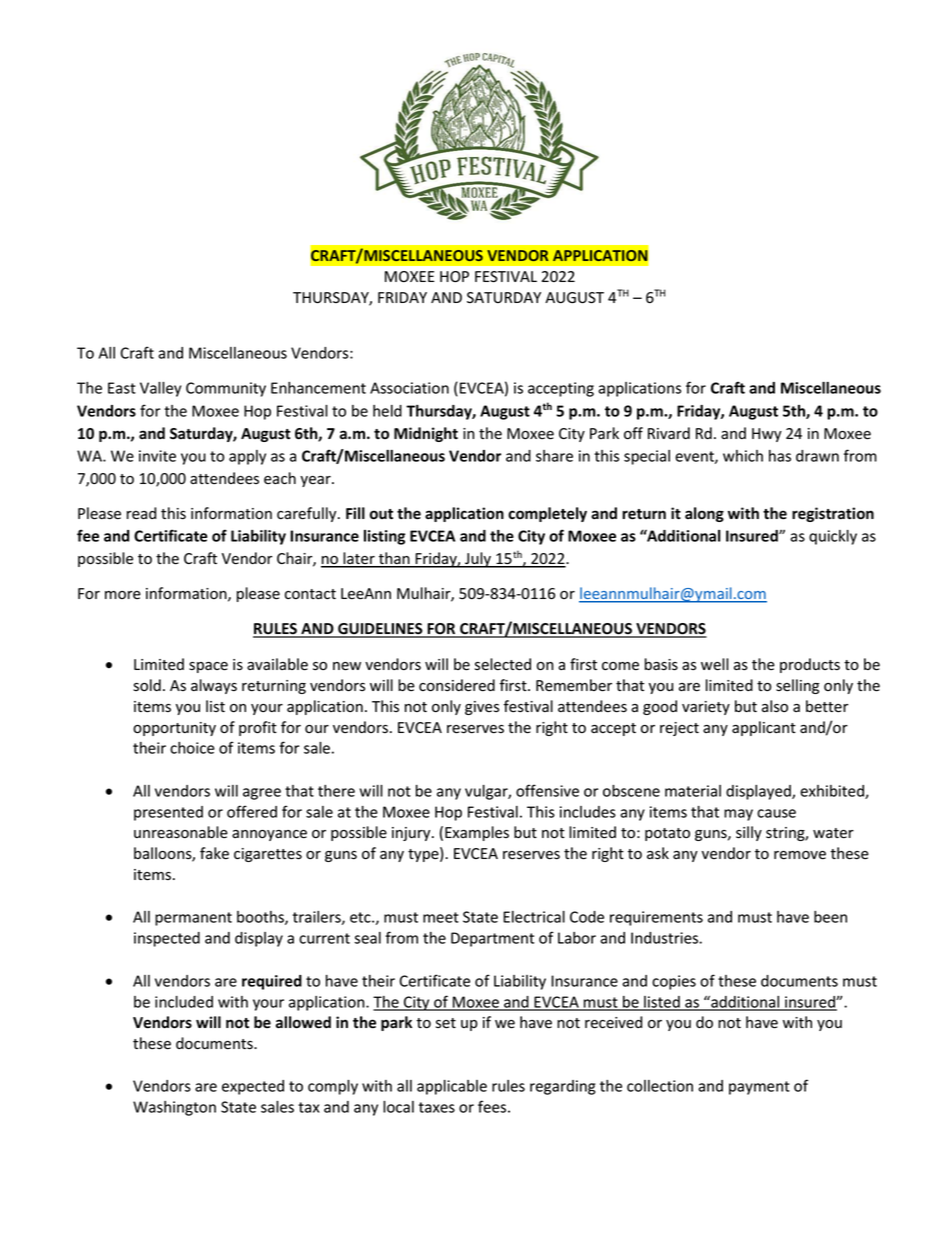  What do you see at coordinates (477, 833) in the page?
I see `Examples` at bounding box center [477, 833].
